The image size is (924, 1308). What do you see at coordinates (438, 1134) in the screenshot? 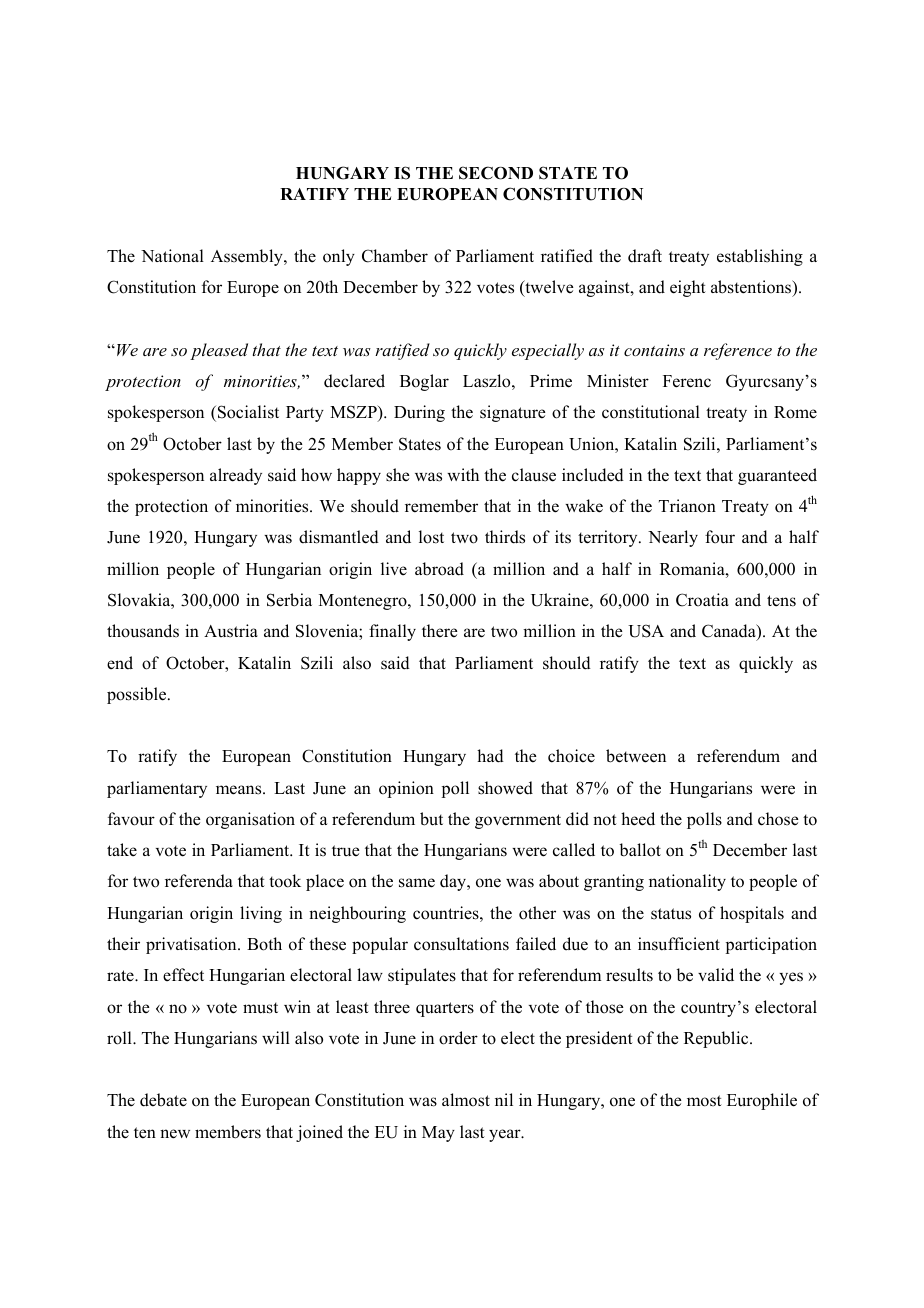
I see `May` at bounding box center [438, 1134].
